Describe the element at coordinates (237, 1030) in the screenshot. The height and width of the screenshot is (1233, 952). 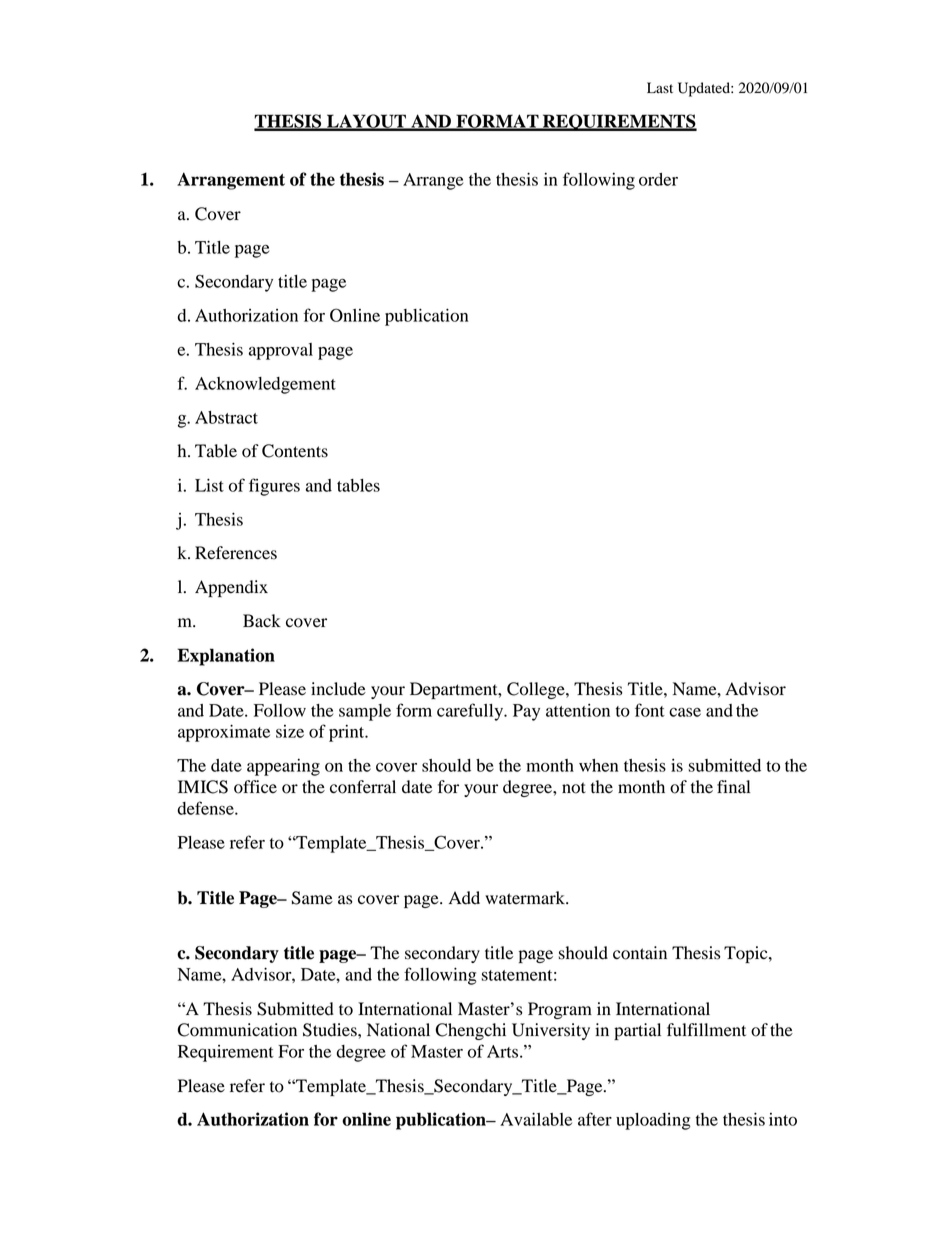
I see `Communication` at that location.
